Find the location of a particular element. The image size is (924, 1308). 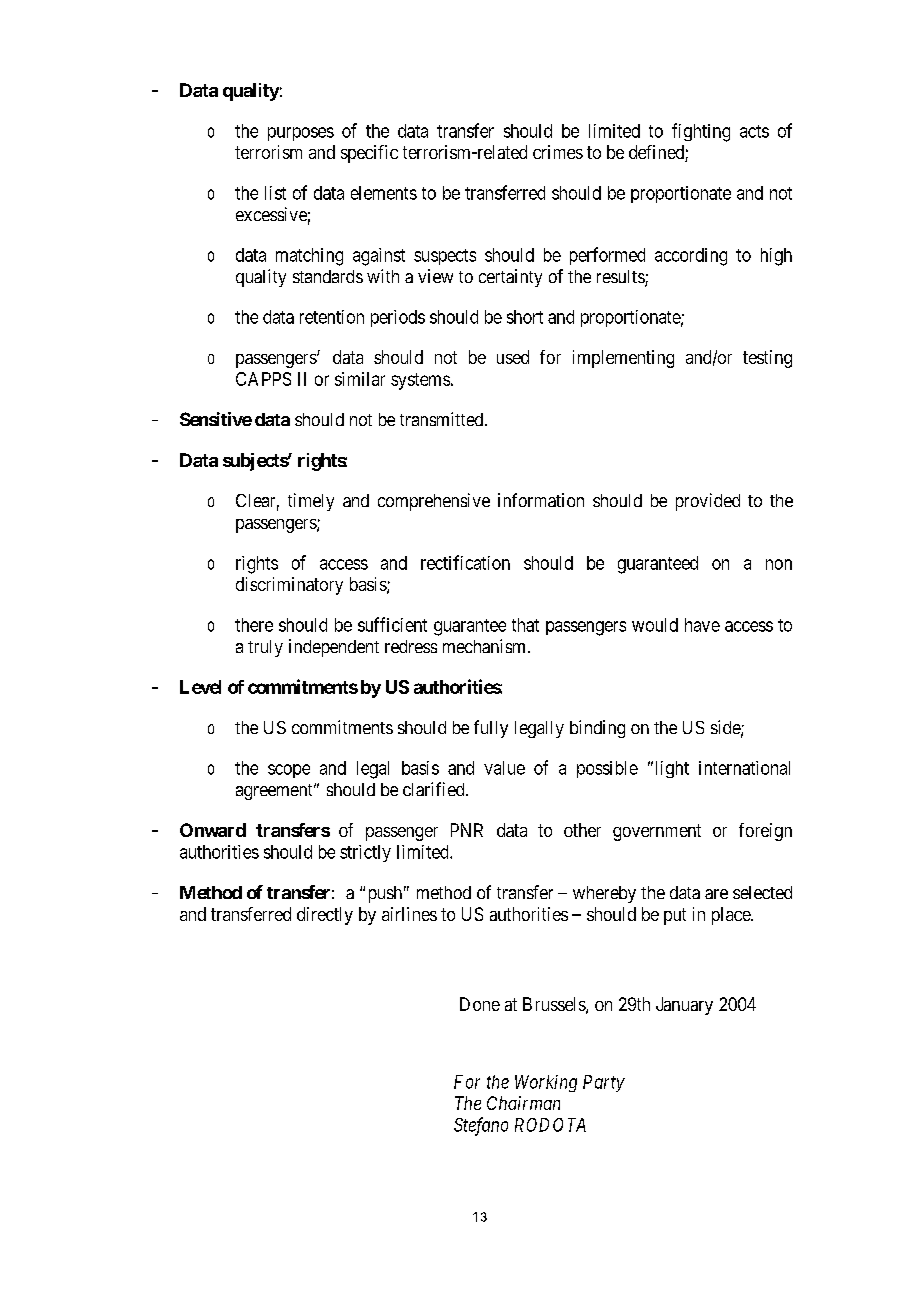

that is located at coordinates (525, 625).
